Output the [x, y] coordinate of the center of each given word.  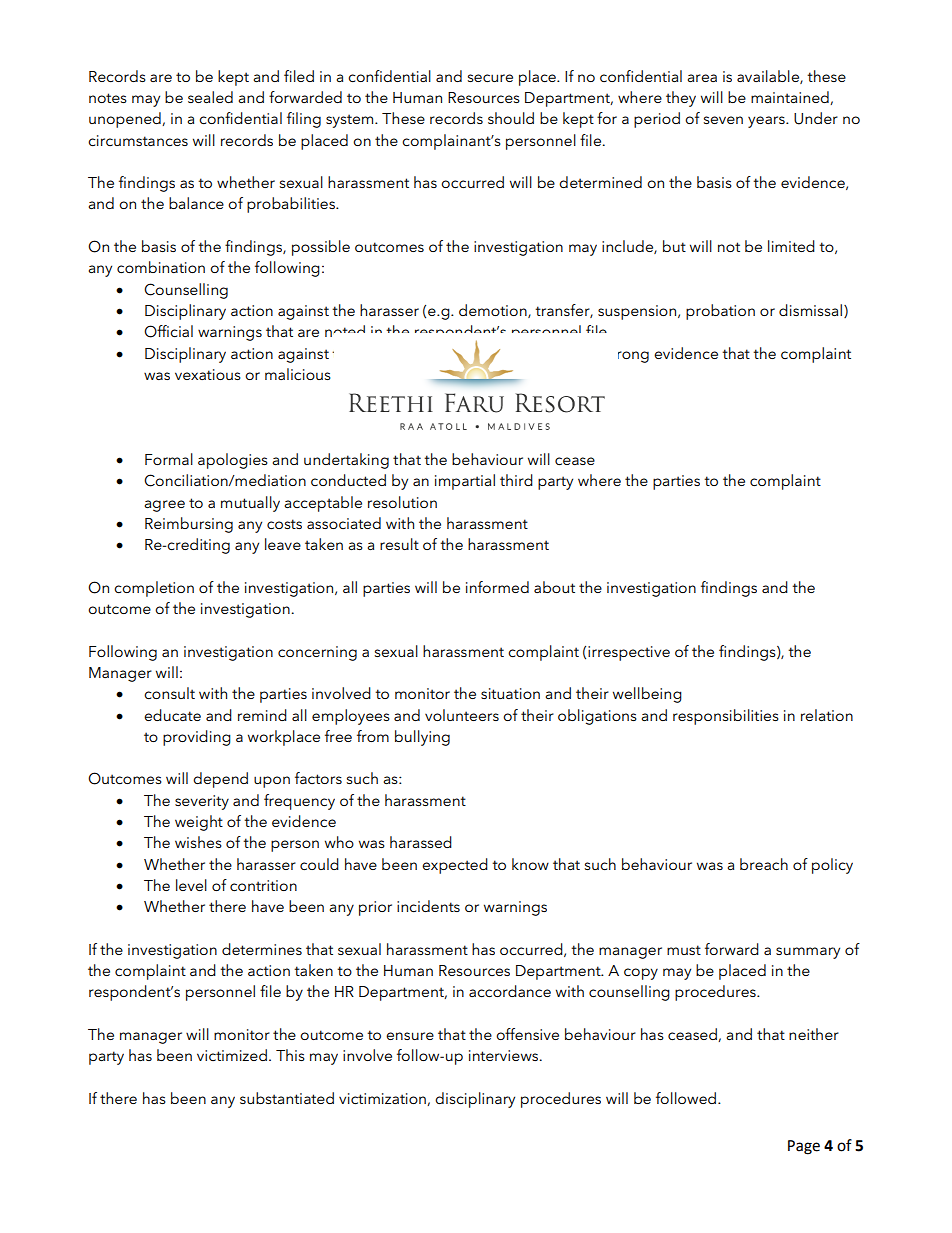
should [511, 118]
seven [723, 120]
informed [497, 587]
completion [154, 589]
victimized [232, 1055]
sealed [210, 97]
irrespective [629, 653]
